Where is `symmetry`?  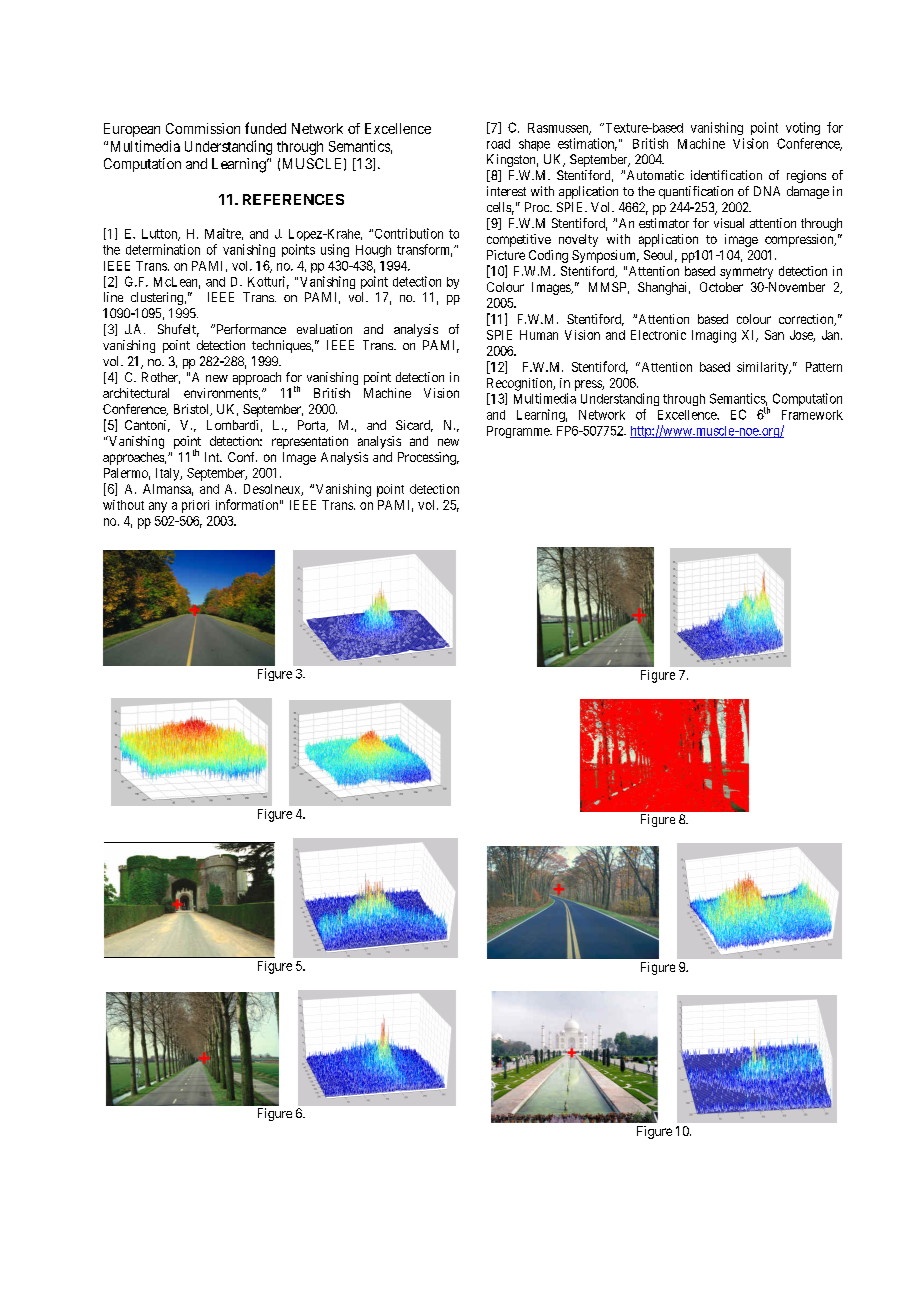
symmetry is located at coordinates (746, 273).
